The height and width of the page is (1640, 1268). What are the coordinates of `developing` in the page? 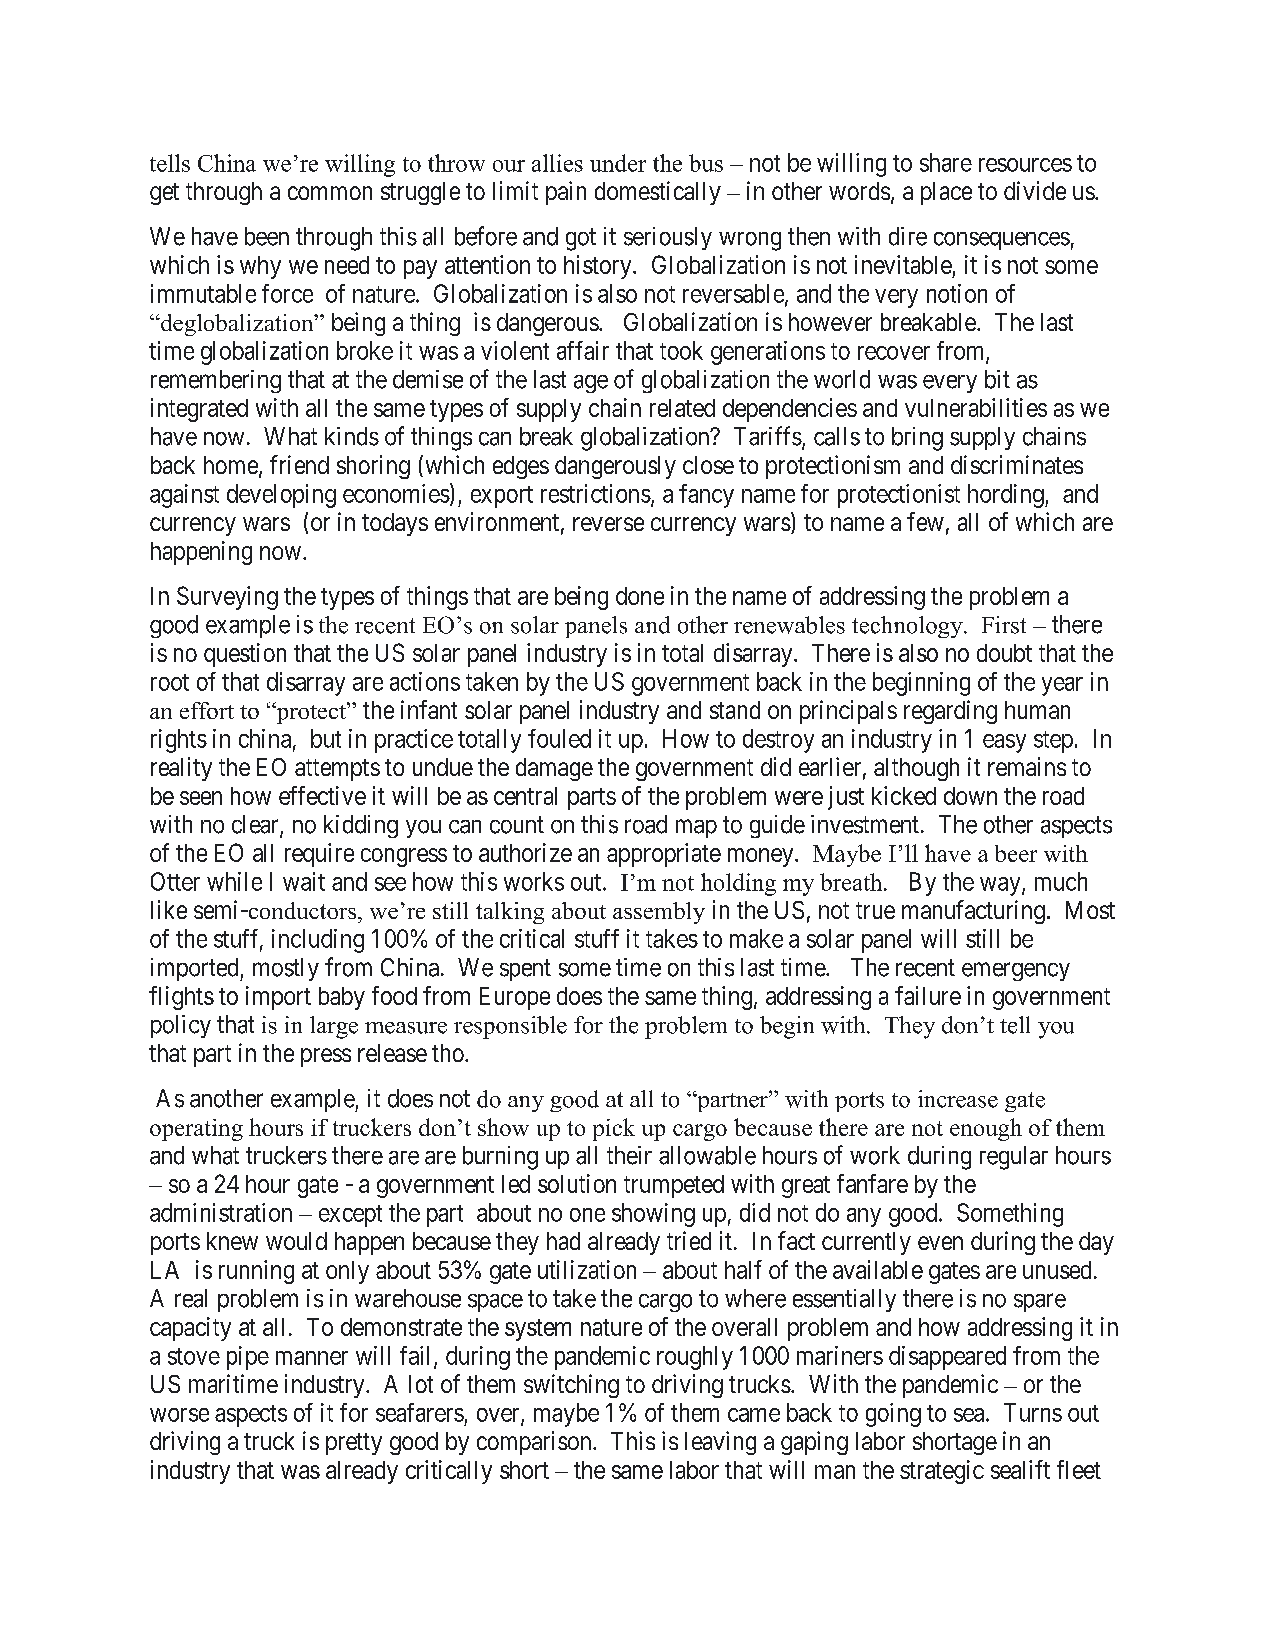 It's located at (281, 496).
